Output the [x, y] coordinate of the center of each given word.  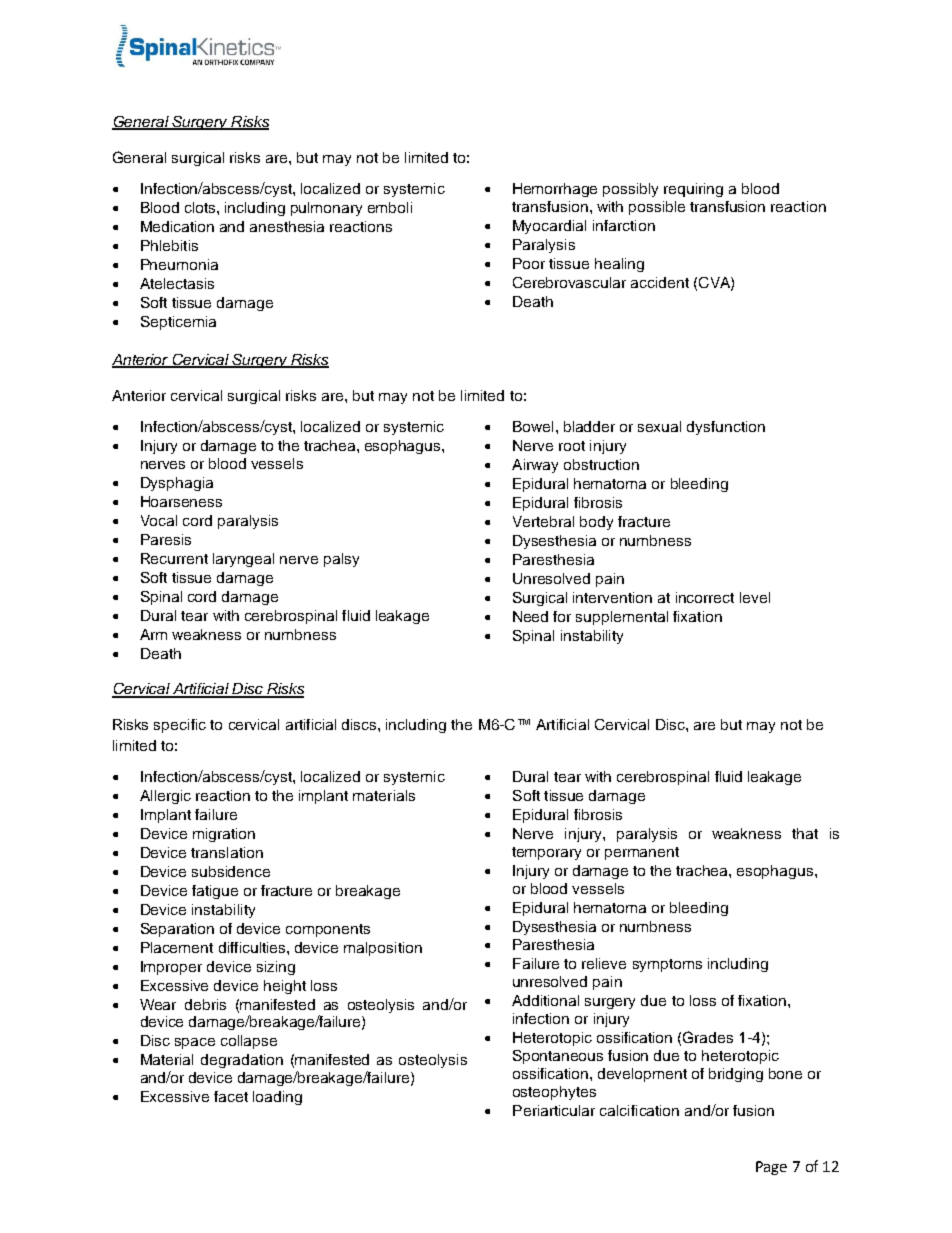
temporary [546, 853]
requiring [693, 190]
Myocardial [549, 227]
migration [224, 835]
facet [231, 1096]
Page [771, 1168]
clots [201, 207]
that [805, 833]
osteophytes [554, 1093]
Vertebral [543, 521]
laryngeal [243, 560]
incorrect [705, 597]
